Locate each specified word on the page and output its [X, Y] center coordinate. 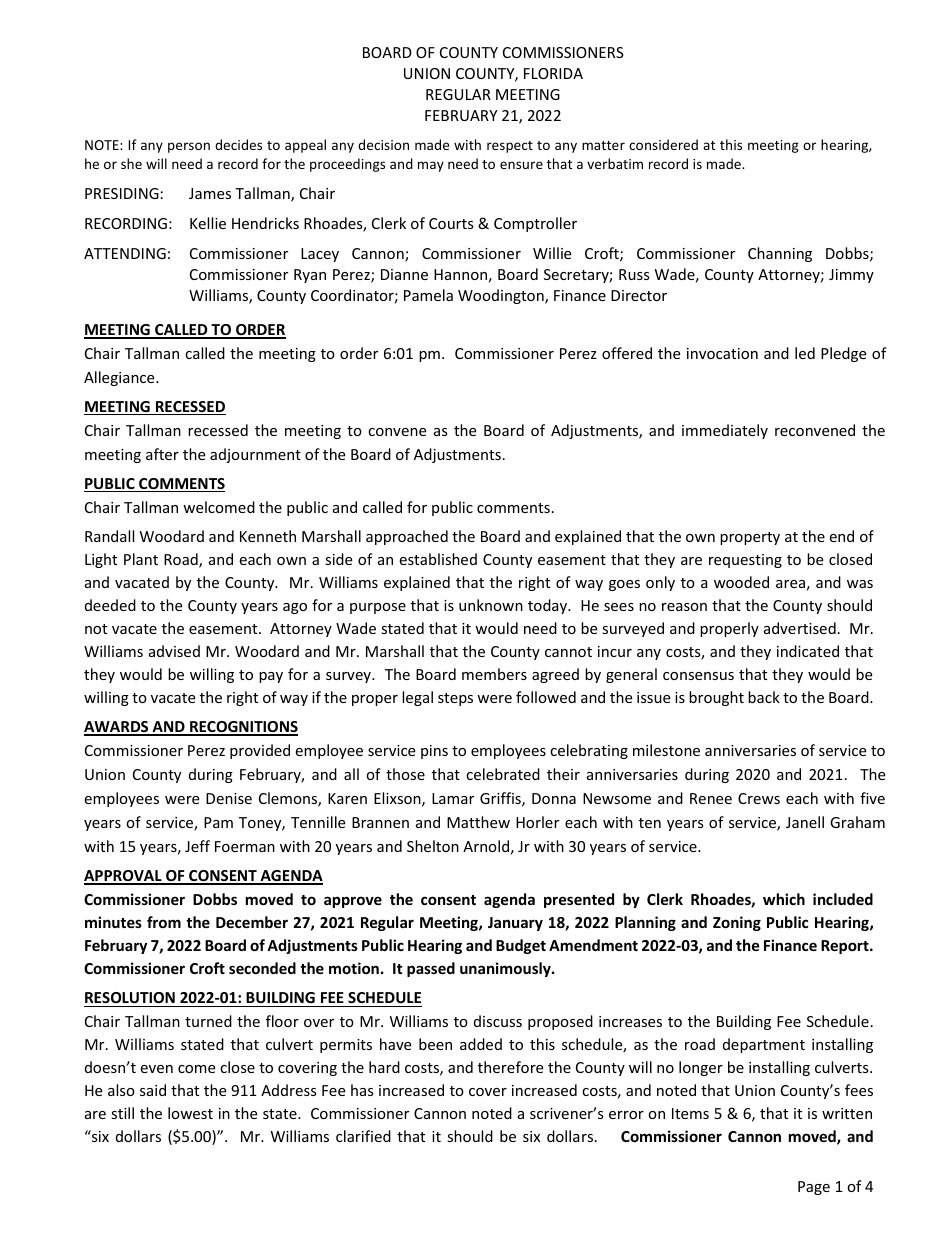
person [189, 147]
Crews [759, 798]
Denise [229, 798]
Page [814, 1188]
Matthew [478, 822]
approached [407, 537]
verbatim [615, 163]
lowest [190, 1113]
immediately [725, 431]
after [162, 454]
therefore [510, 1067]
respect [510, 147]
